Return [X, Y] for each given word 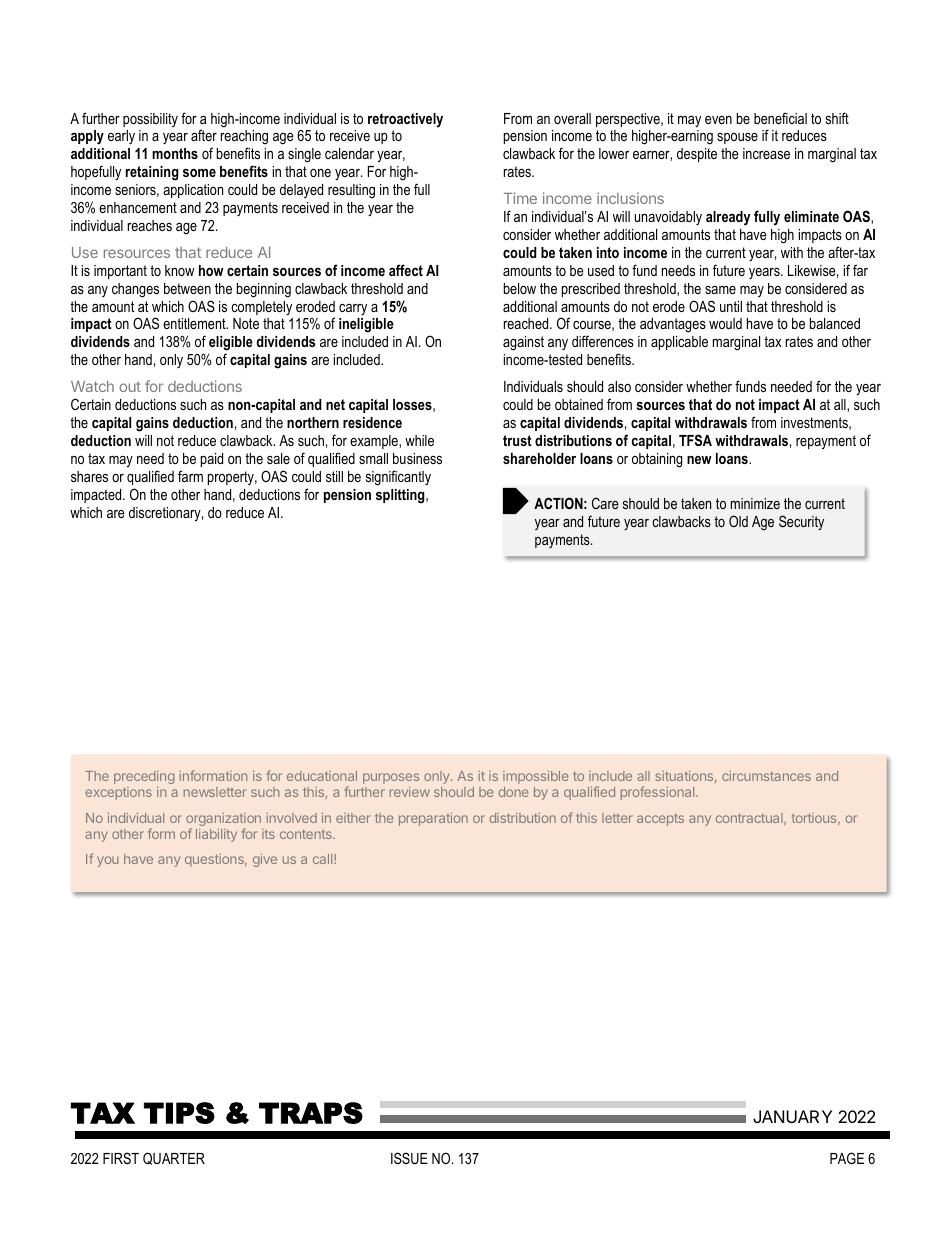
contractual [750, 819]
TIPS [179, 1113]
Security [801, 523]
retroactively [405, 120]
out [130, 387]
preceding [144, 777]
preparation [433, 819]
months [175, 153]
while [419, 440]
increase [766, 153]
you [107, 861]
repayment [826, 442]
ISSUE [409, 1158]
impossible [535, 777]
